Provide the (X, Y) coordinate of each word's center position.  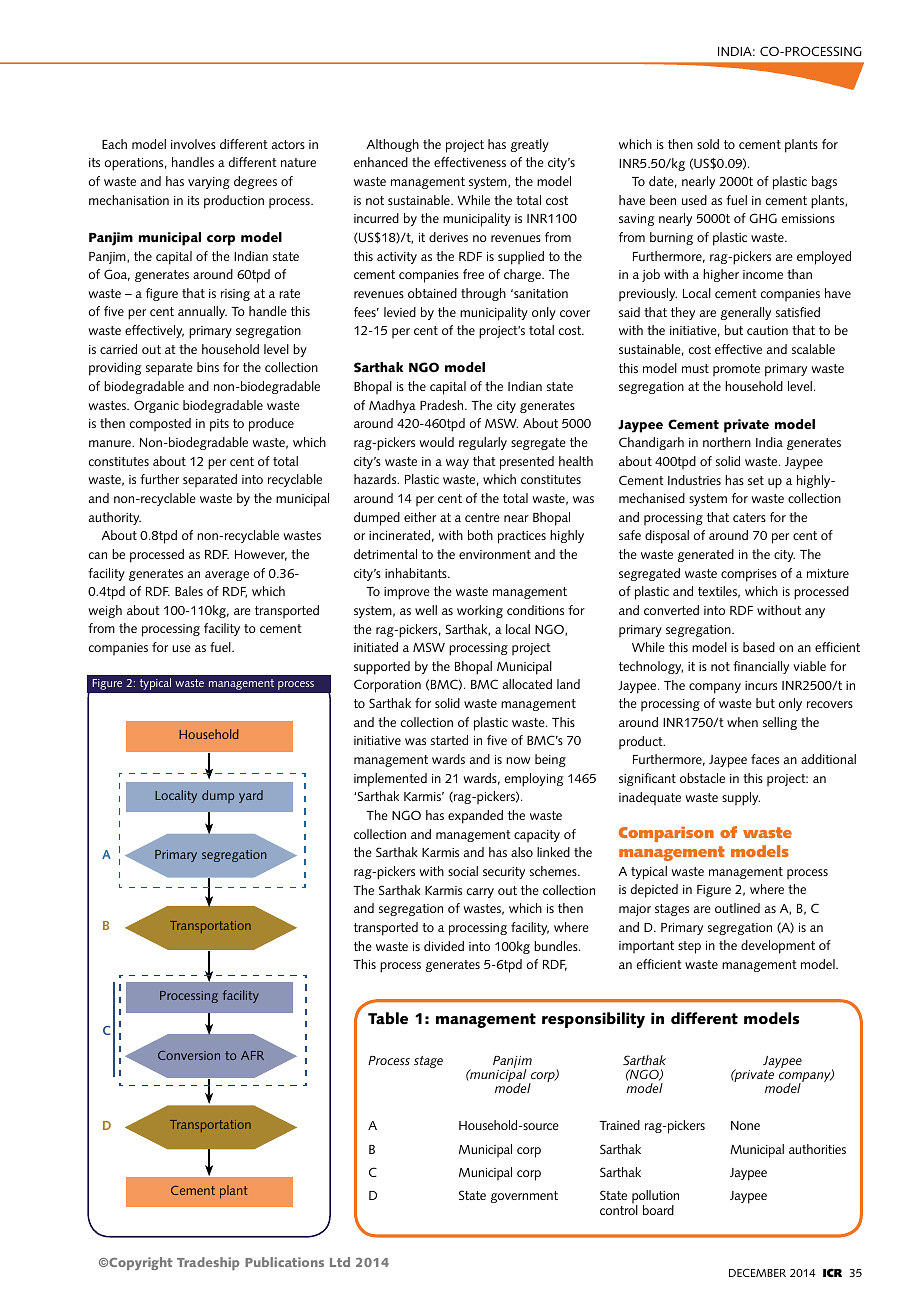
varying (209, 183)
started (449, 740)
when (742, 722)
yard (251, 796)
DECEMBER (757, 1273)
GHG (763, 218)
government (524, 1197)
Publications (284, 1262)
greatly (530, 145)
